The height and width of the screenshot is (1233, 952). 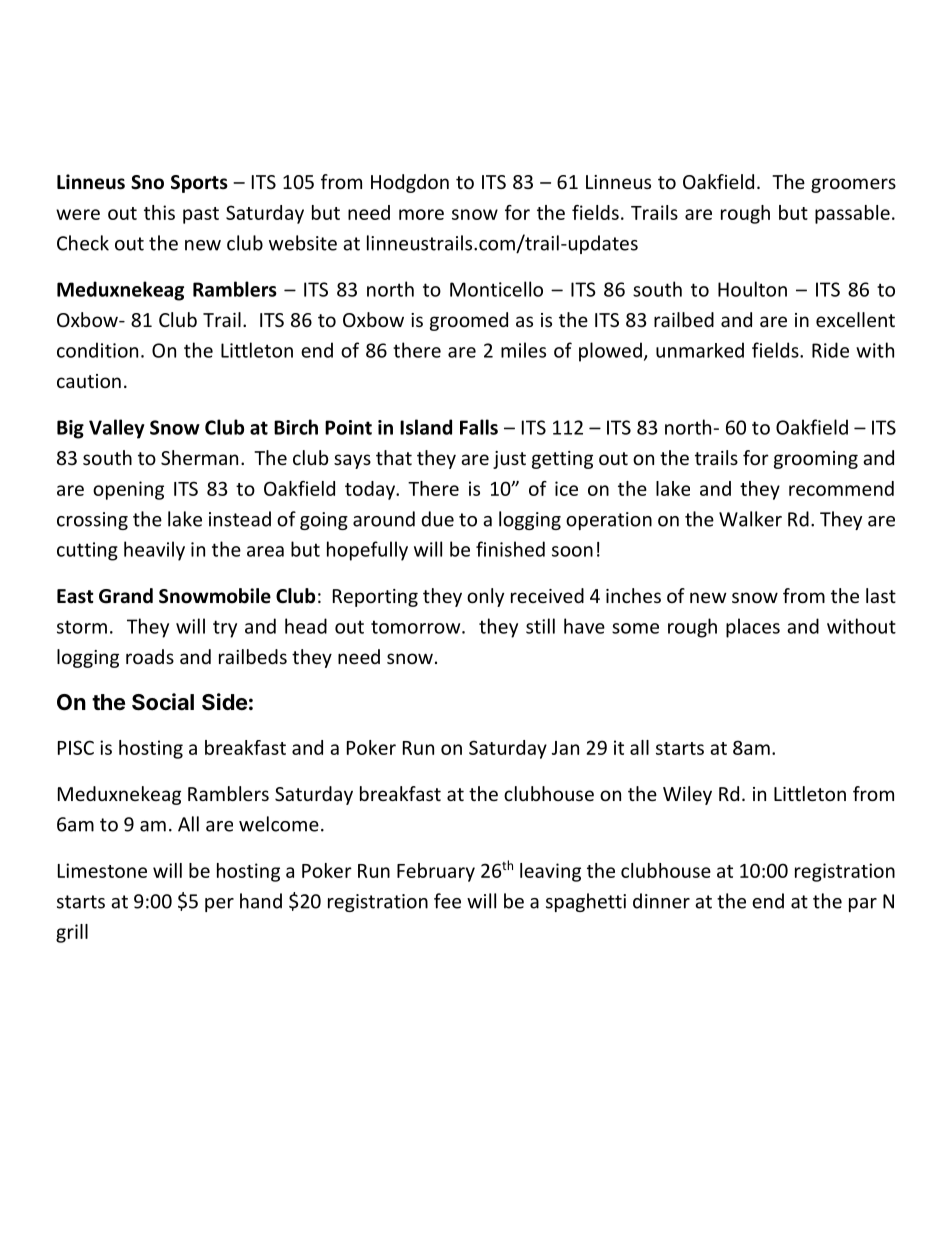 I want to click on roads, so click(x=150, y=656).
